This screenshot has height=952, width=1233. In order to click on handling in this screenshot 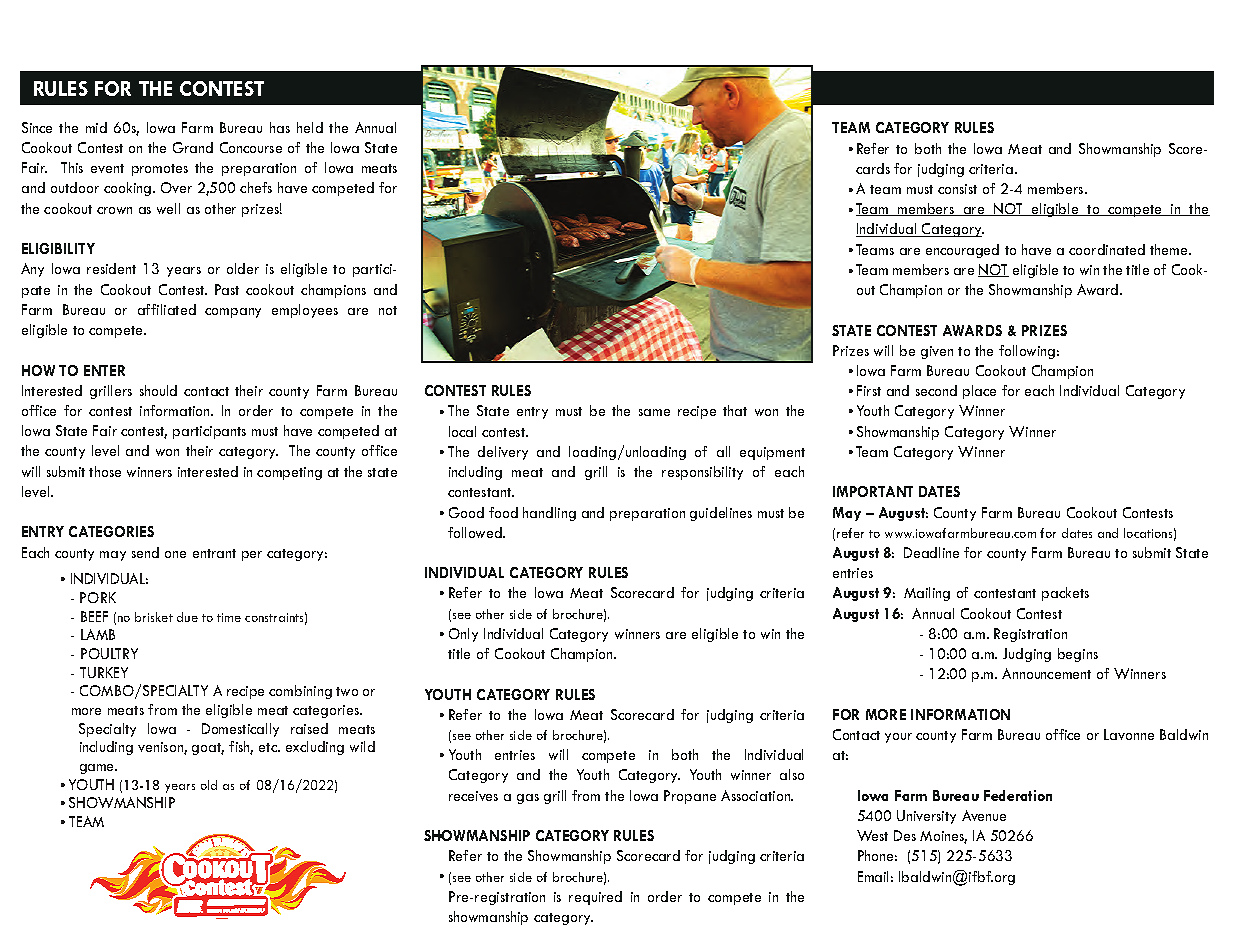, I will do `click(549, 514)`.
